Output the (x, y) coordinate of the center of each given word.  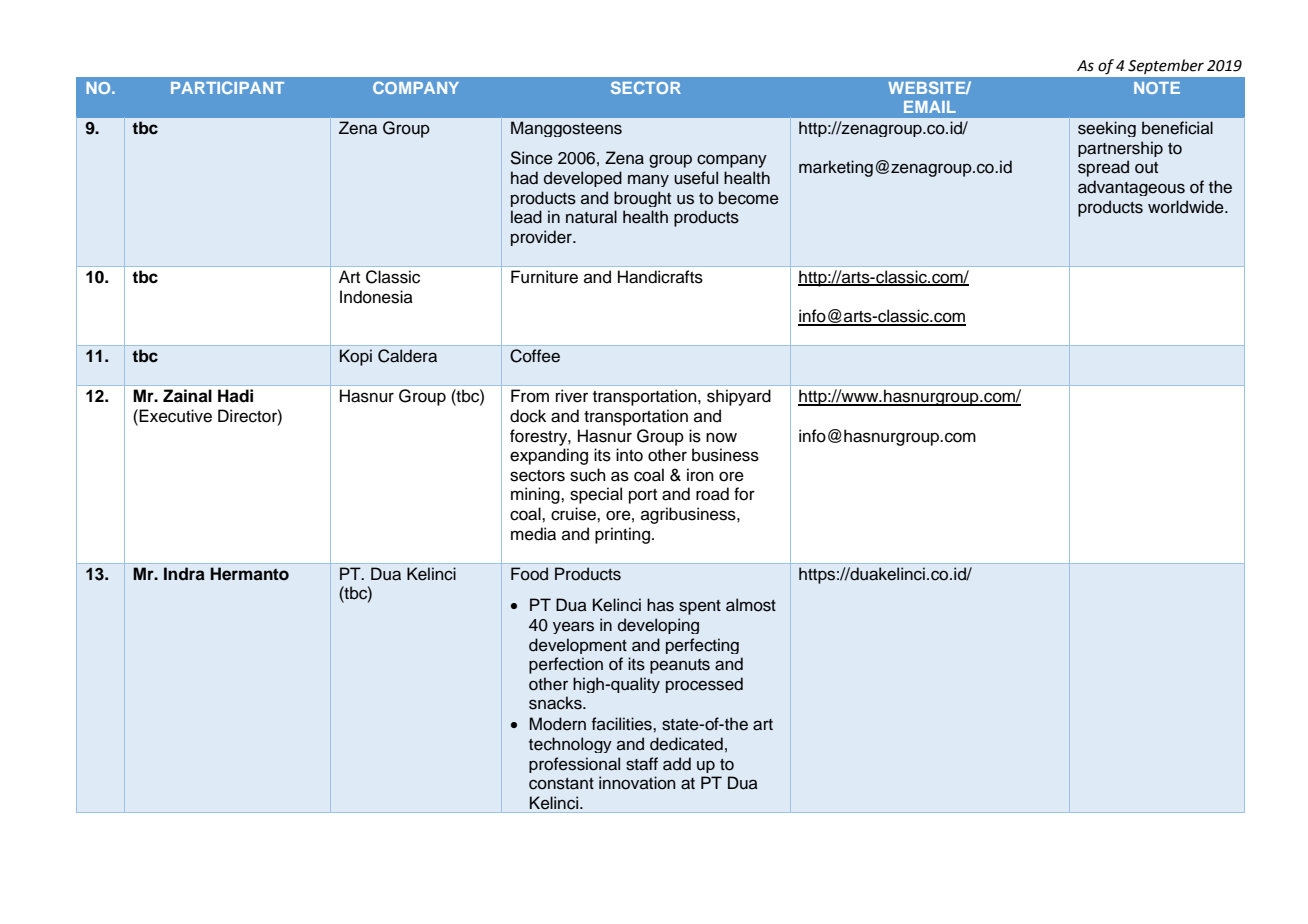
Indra (184, 573)
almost (751, 605)
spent (700, 607)
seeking (1107, 129)
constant (561, 784)
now (721, 438)
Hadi (235, 396)
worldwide (1187, 207)
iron (700, 475)
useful (696, 178)
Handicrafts (660, 277)
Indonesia (376, 297)
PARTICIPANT (227, 87)
